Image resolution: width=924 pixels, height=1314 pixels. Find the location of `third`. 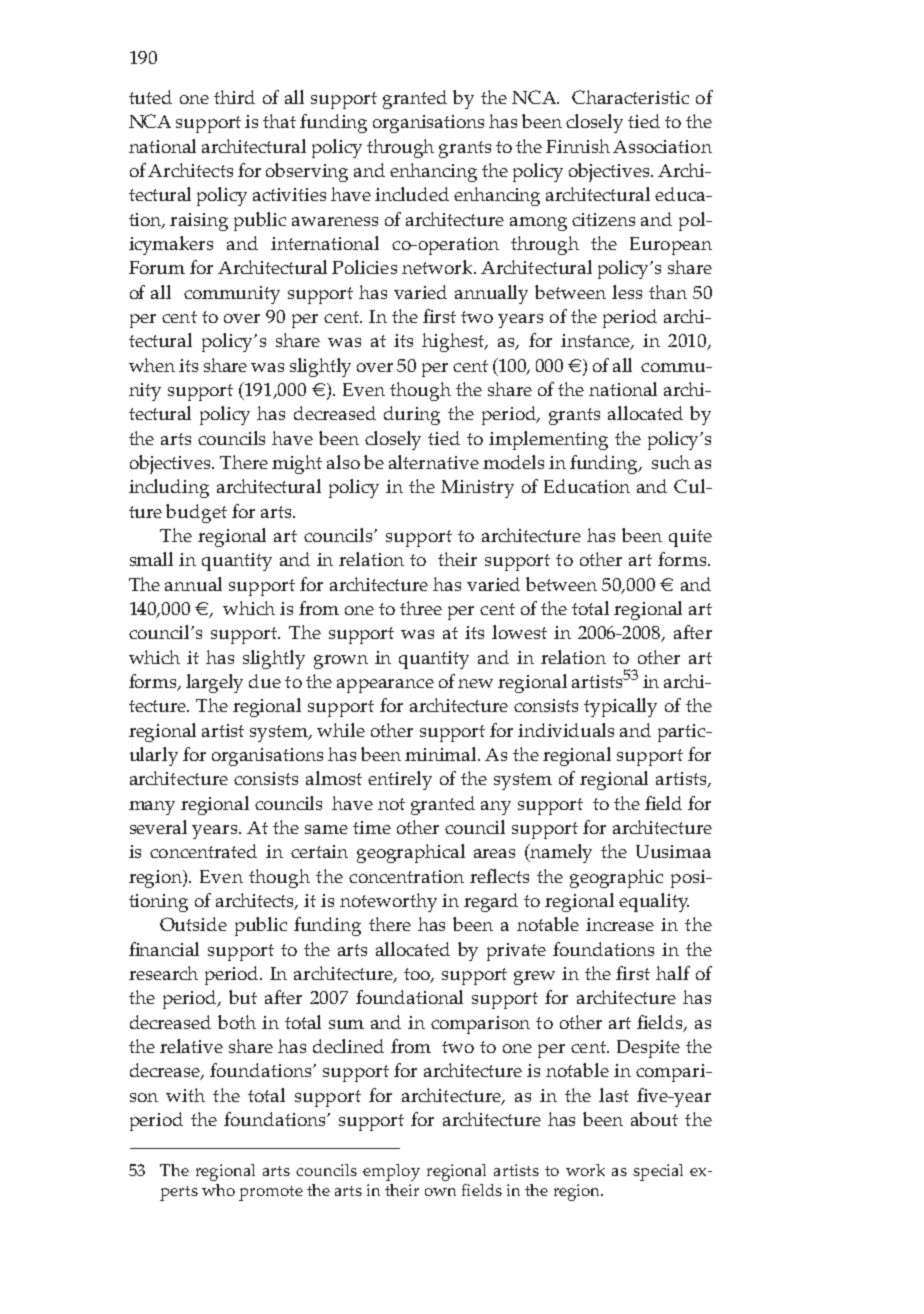

third is located at coordinates (234, 97).
